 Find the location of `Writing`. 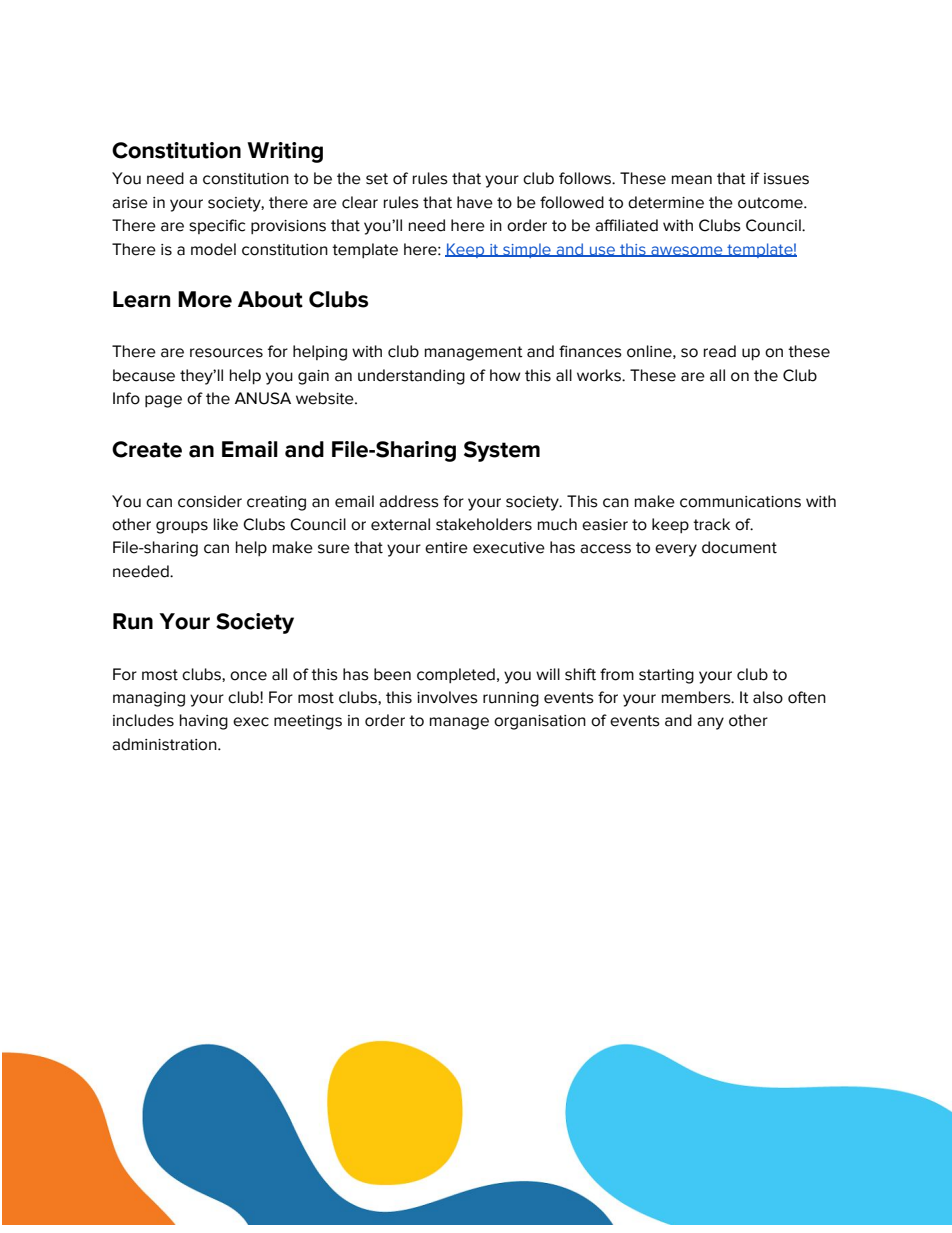

Writing is located at coordinates (285, 152).
